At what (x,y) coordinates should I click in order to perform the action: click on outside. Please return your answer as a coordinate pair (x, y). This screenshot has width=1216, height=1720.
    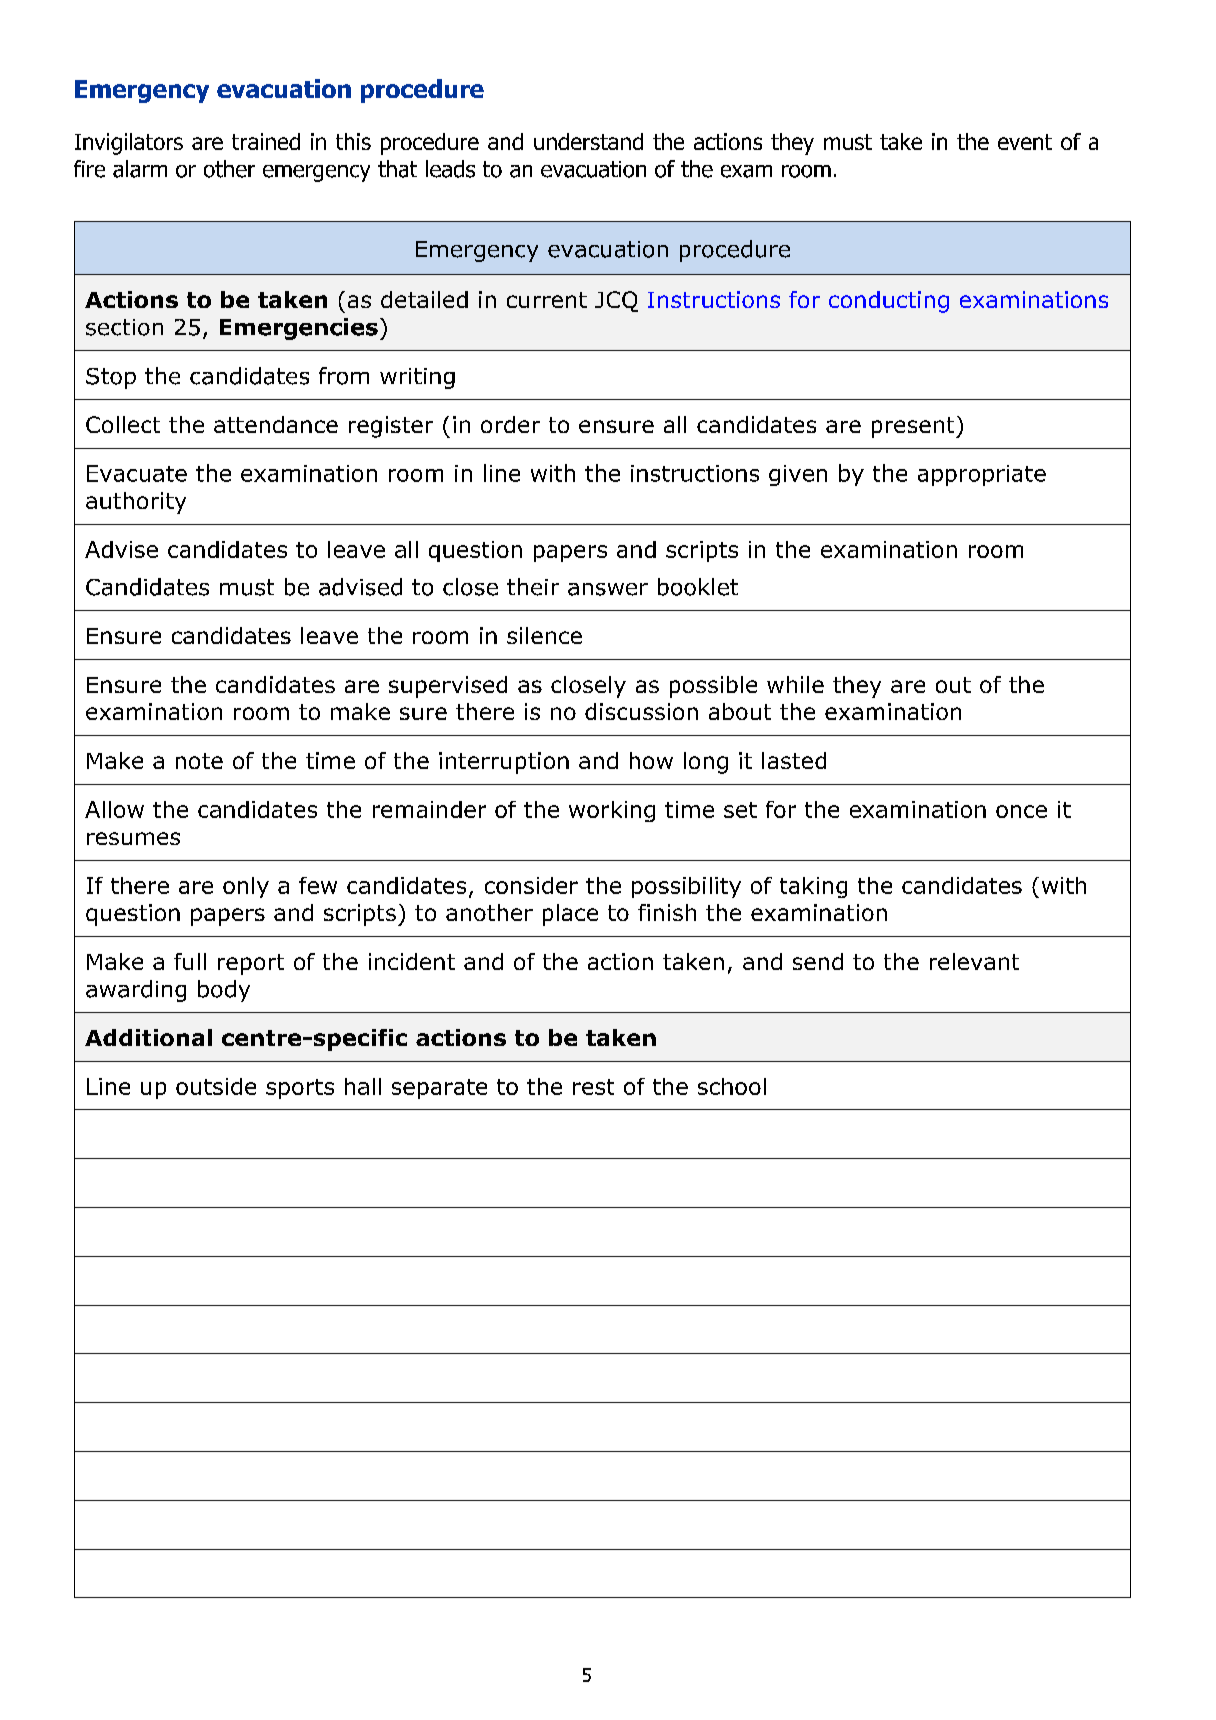
    Looking at the image, I should click on (216, 1086).
